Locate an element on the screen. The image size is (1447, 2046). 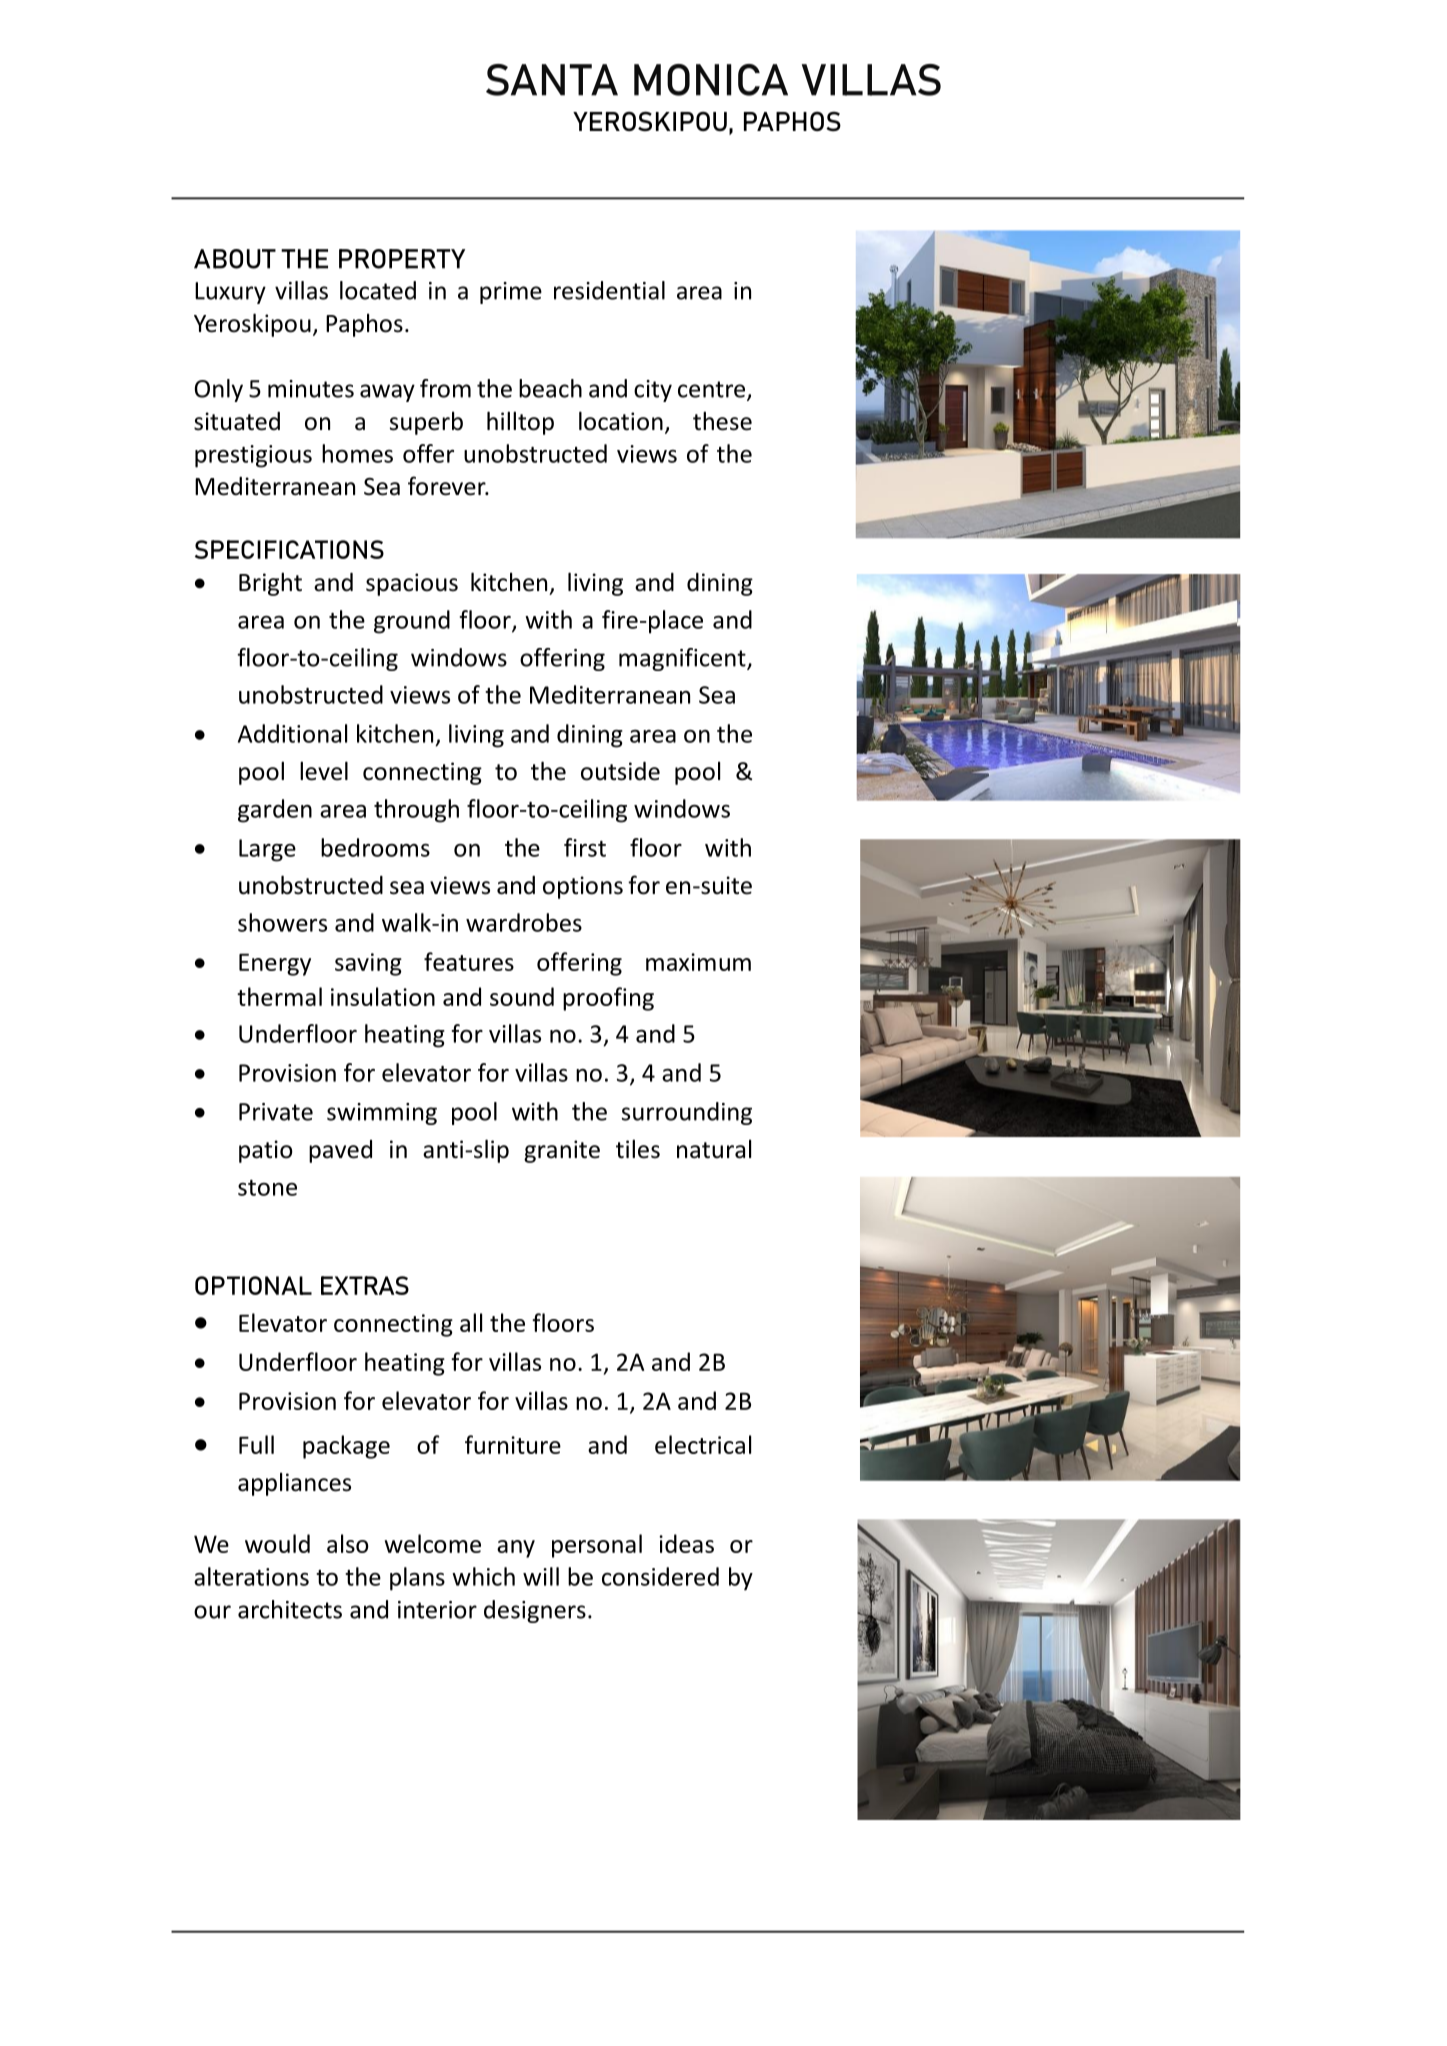
Large is located at coordinates (267, 850).
